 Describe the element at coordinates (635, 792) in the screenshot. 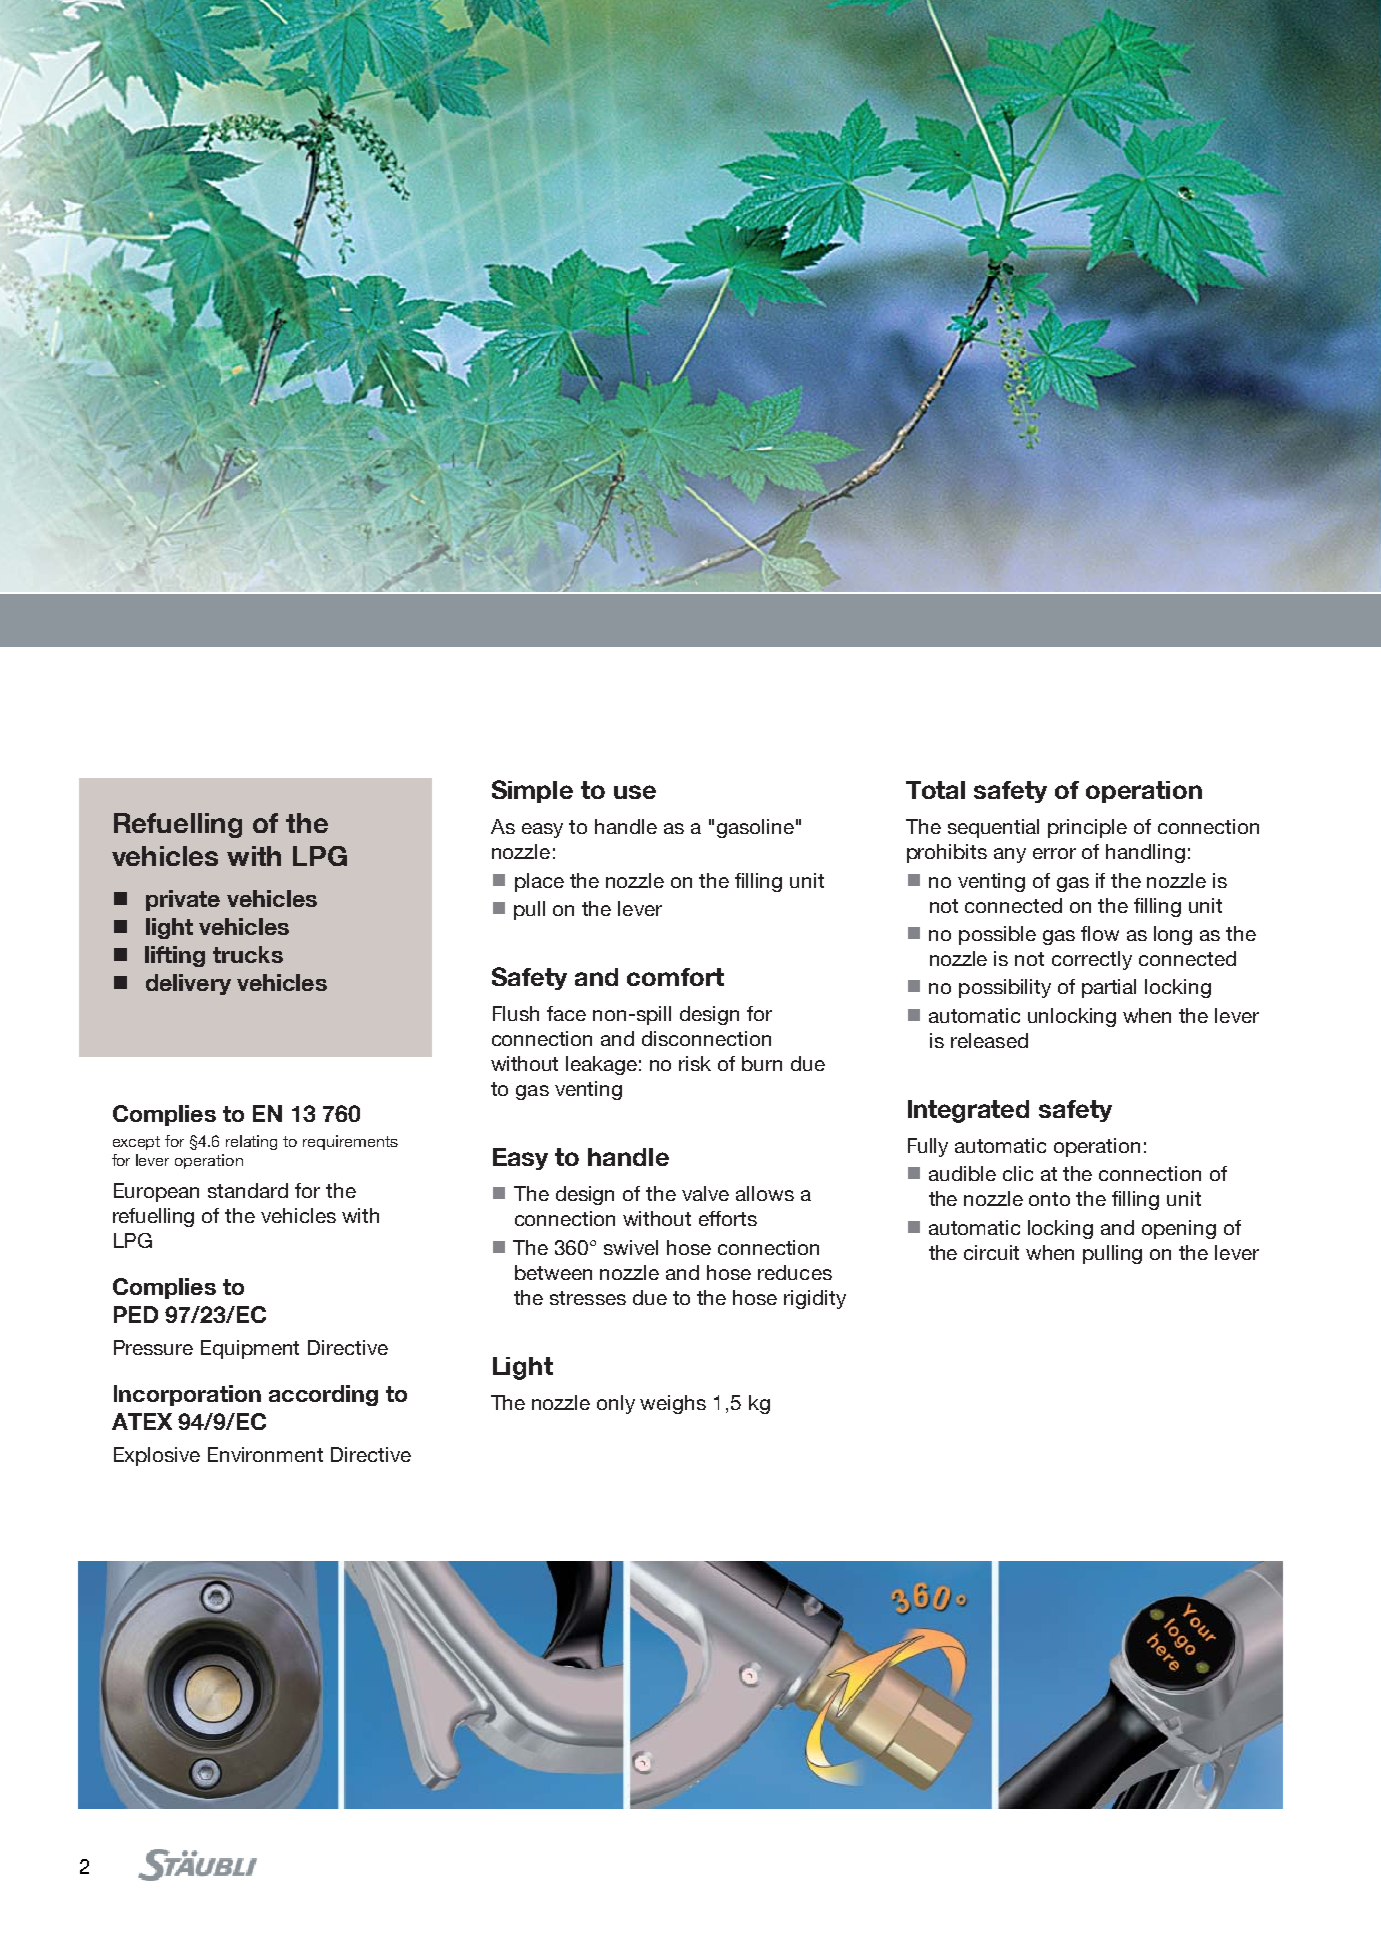

I see `use` at that location.
